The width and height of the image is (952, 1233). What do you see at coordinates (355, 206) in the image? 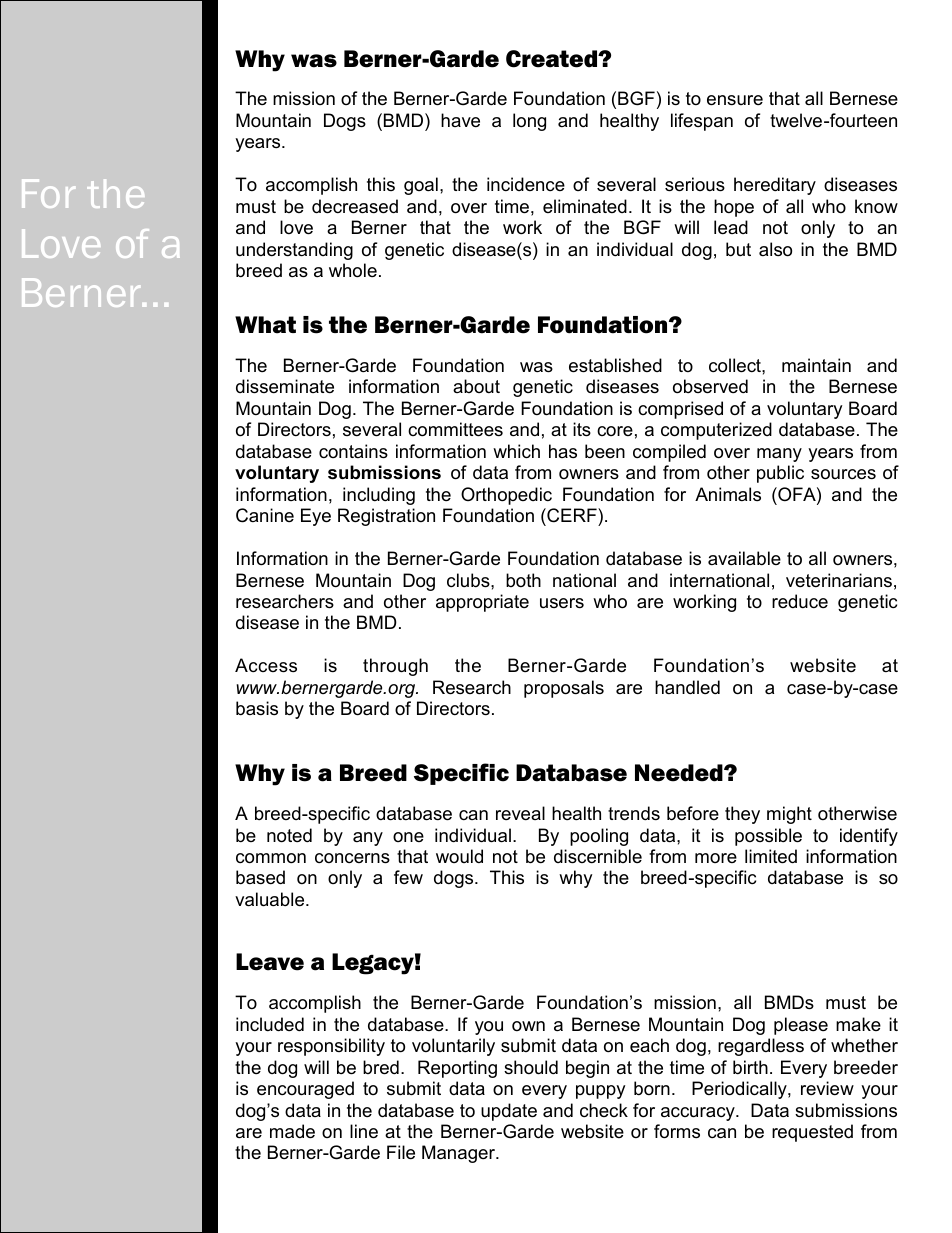
I see `decreased` at bounding box center [355, 206].
